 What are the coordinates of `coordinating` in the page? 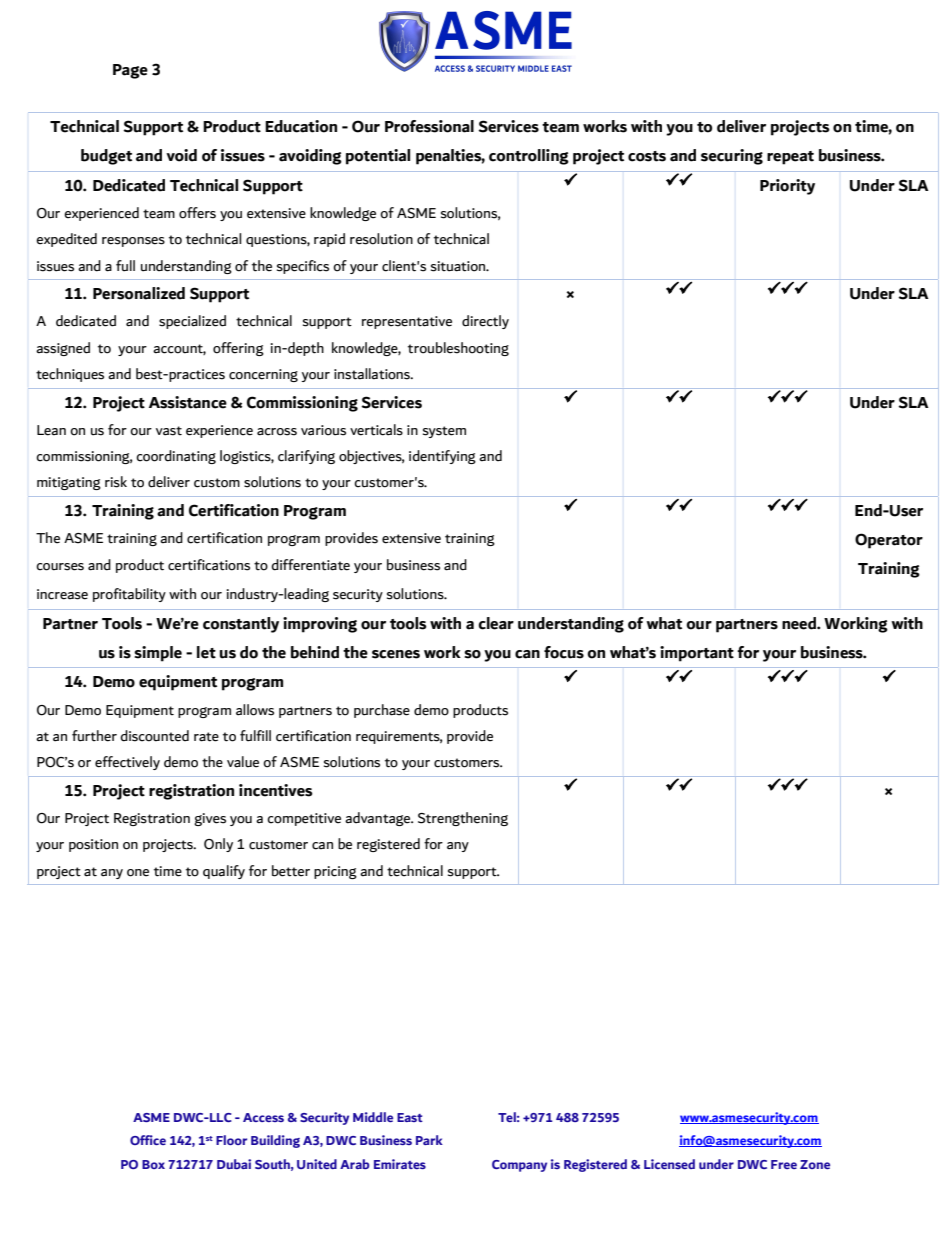 It's located at (176, 457).
